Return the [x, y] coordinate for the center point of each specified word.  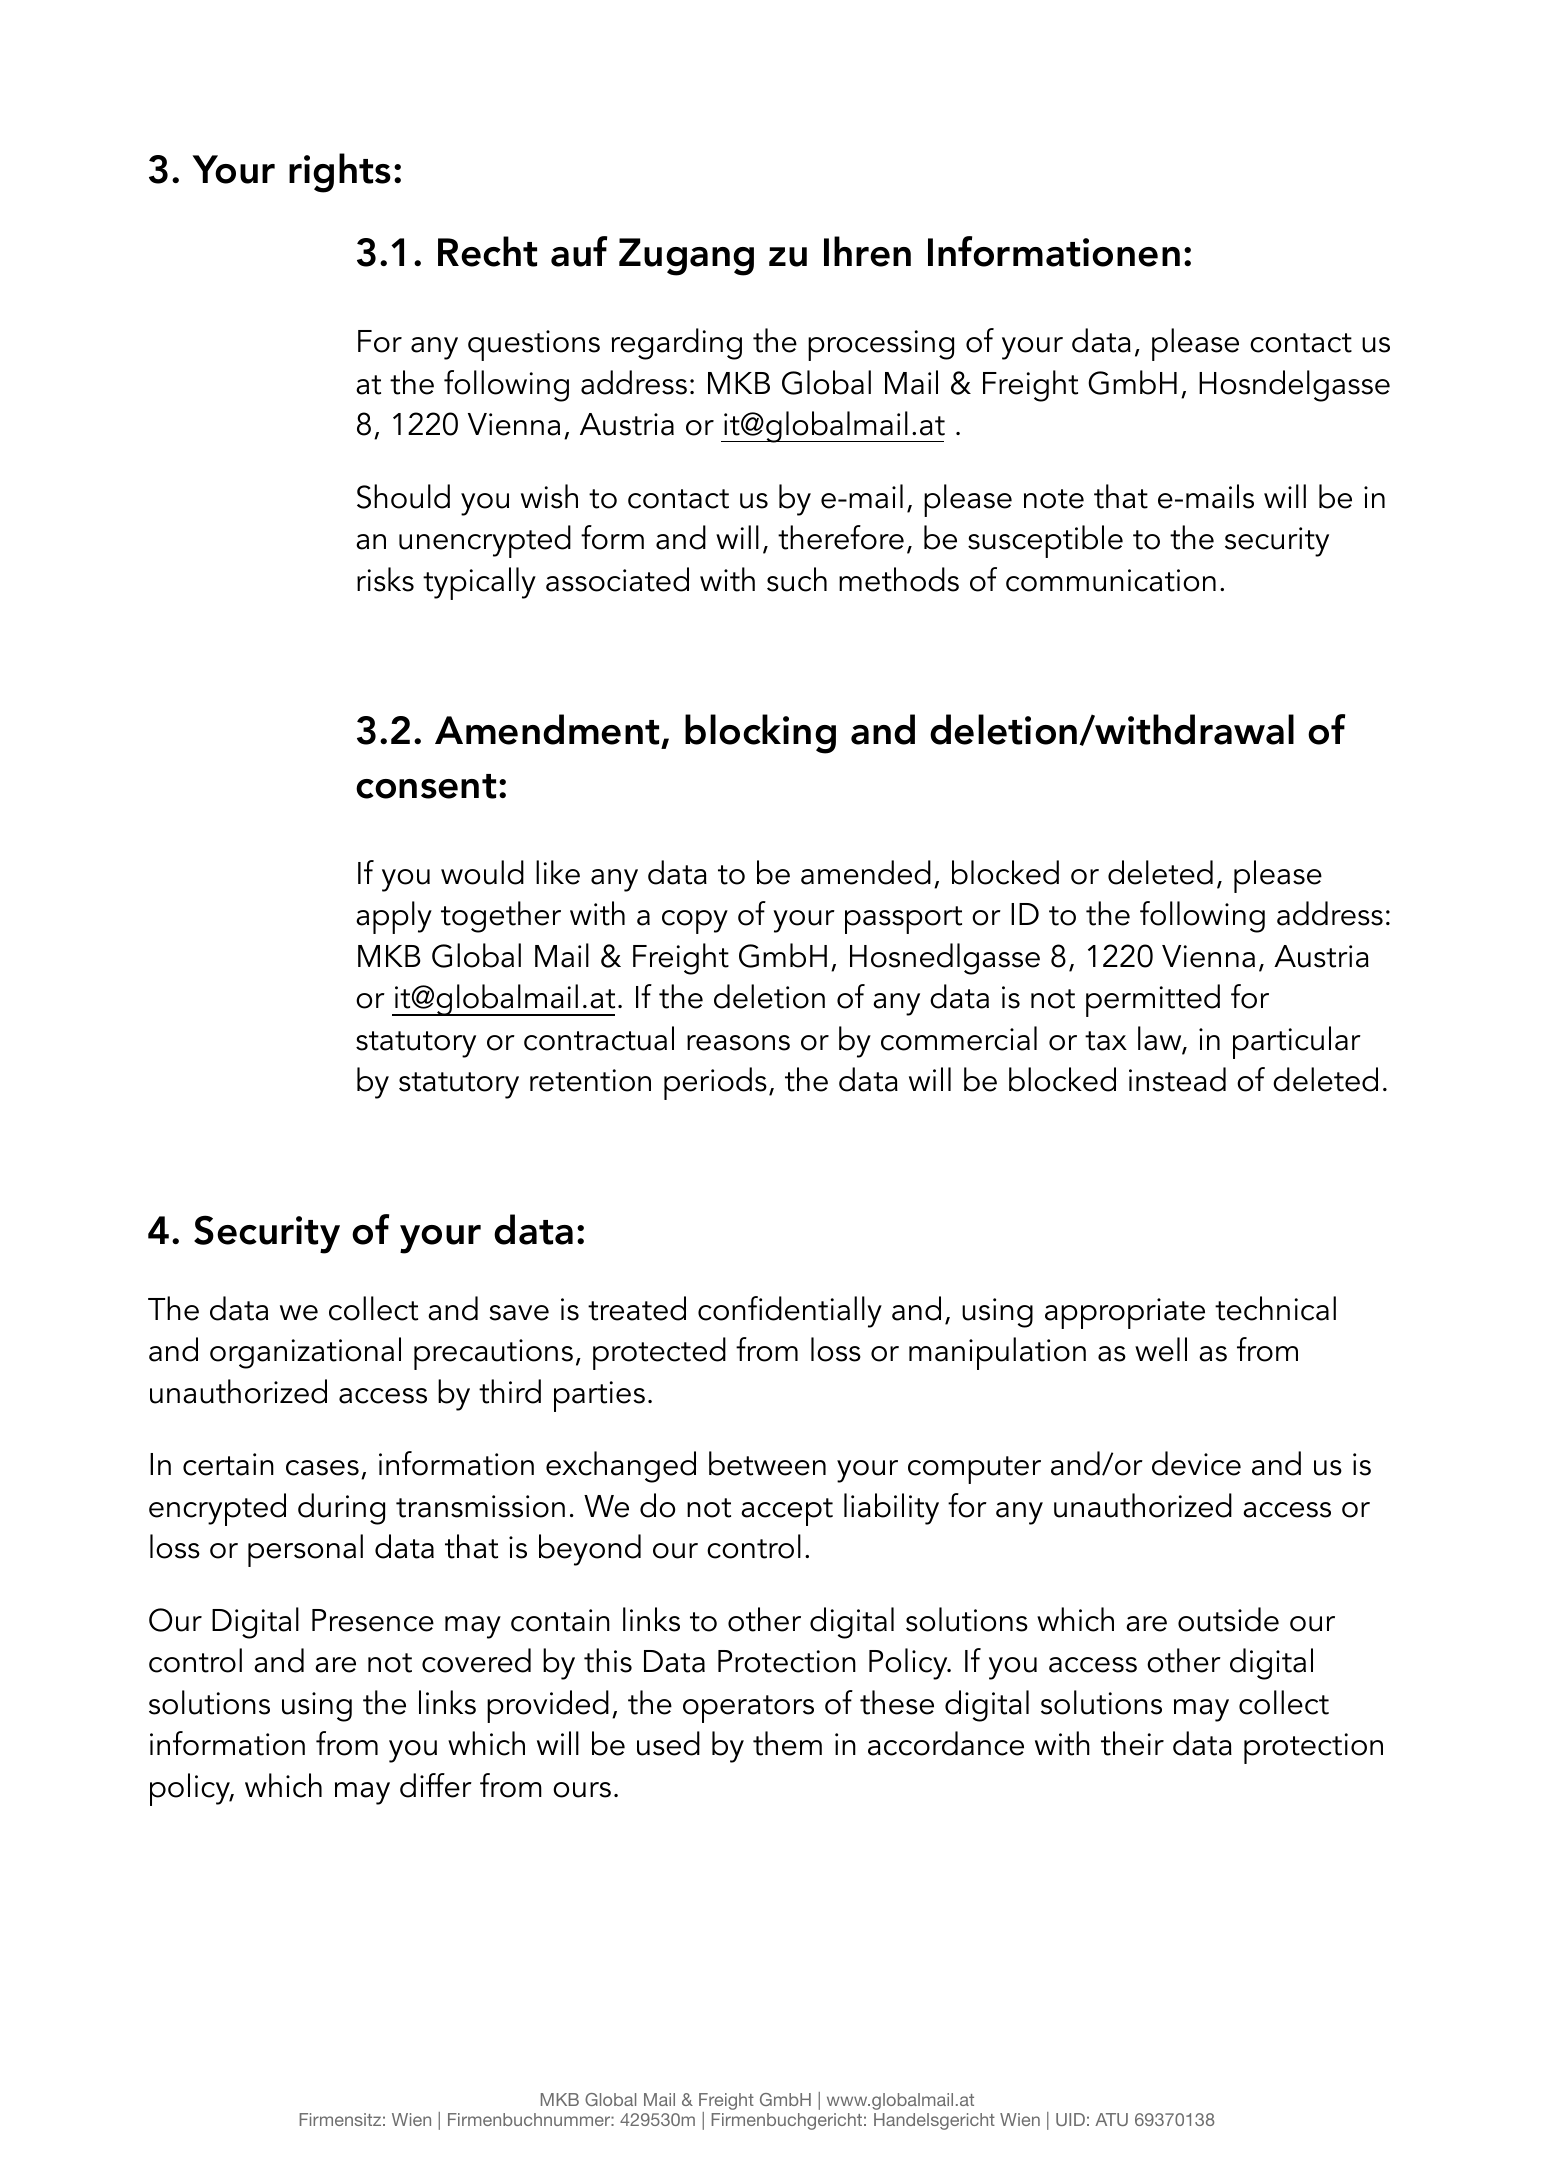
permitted [1153, 1000]
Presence [373, 1620]
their [1132, 1743]
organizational [305, 1353]
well [1161, 1349]
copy [695, 922]
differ [436, 1785]
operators [748, 1709]
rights [340, 173]
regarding [677, 344]
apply [394, 917]
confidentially [790, 1312]
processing [881, 345]
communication [1111, 580]
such [797, 579]
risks [385, 579]
